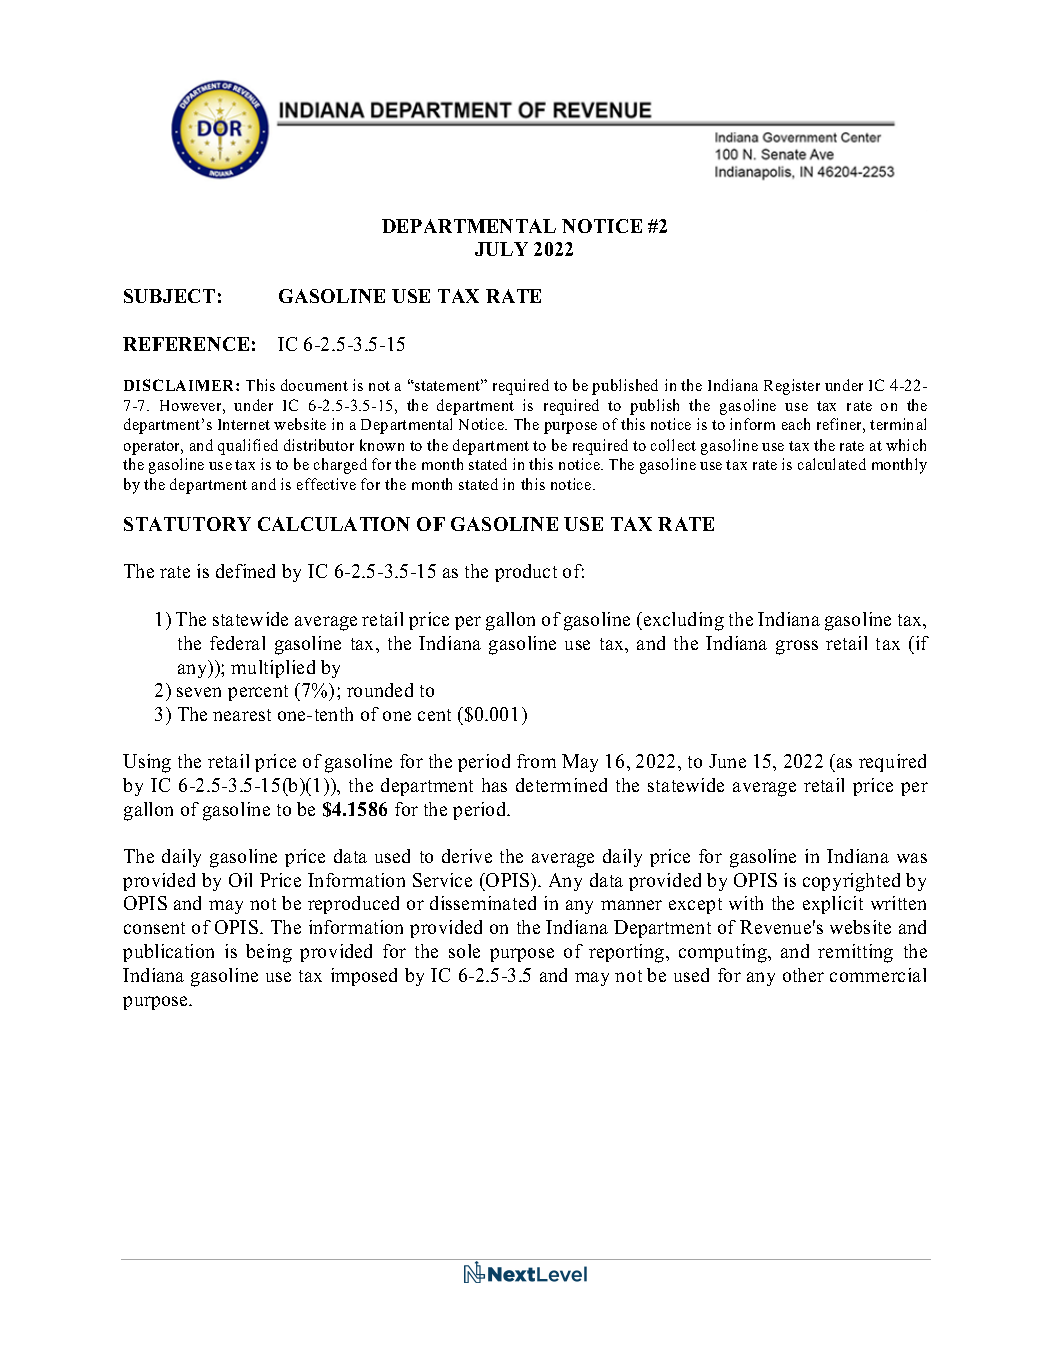  Describe the element at coordinates (169, 296) in the page. I see `SUBJECT` at that location.
